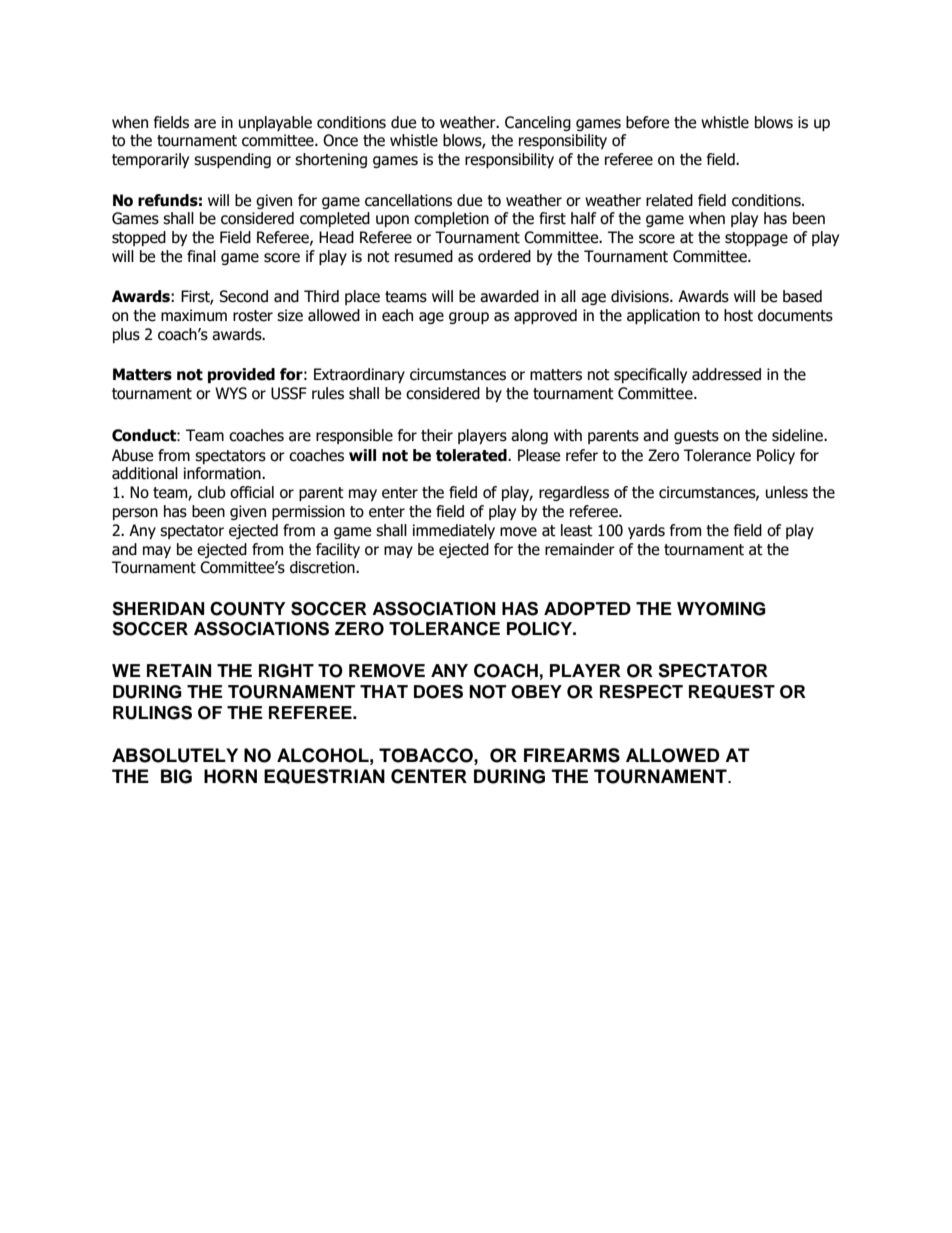 The width and height of the image is (952, 1233). I want to click on awarded, so click(509, 296).
